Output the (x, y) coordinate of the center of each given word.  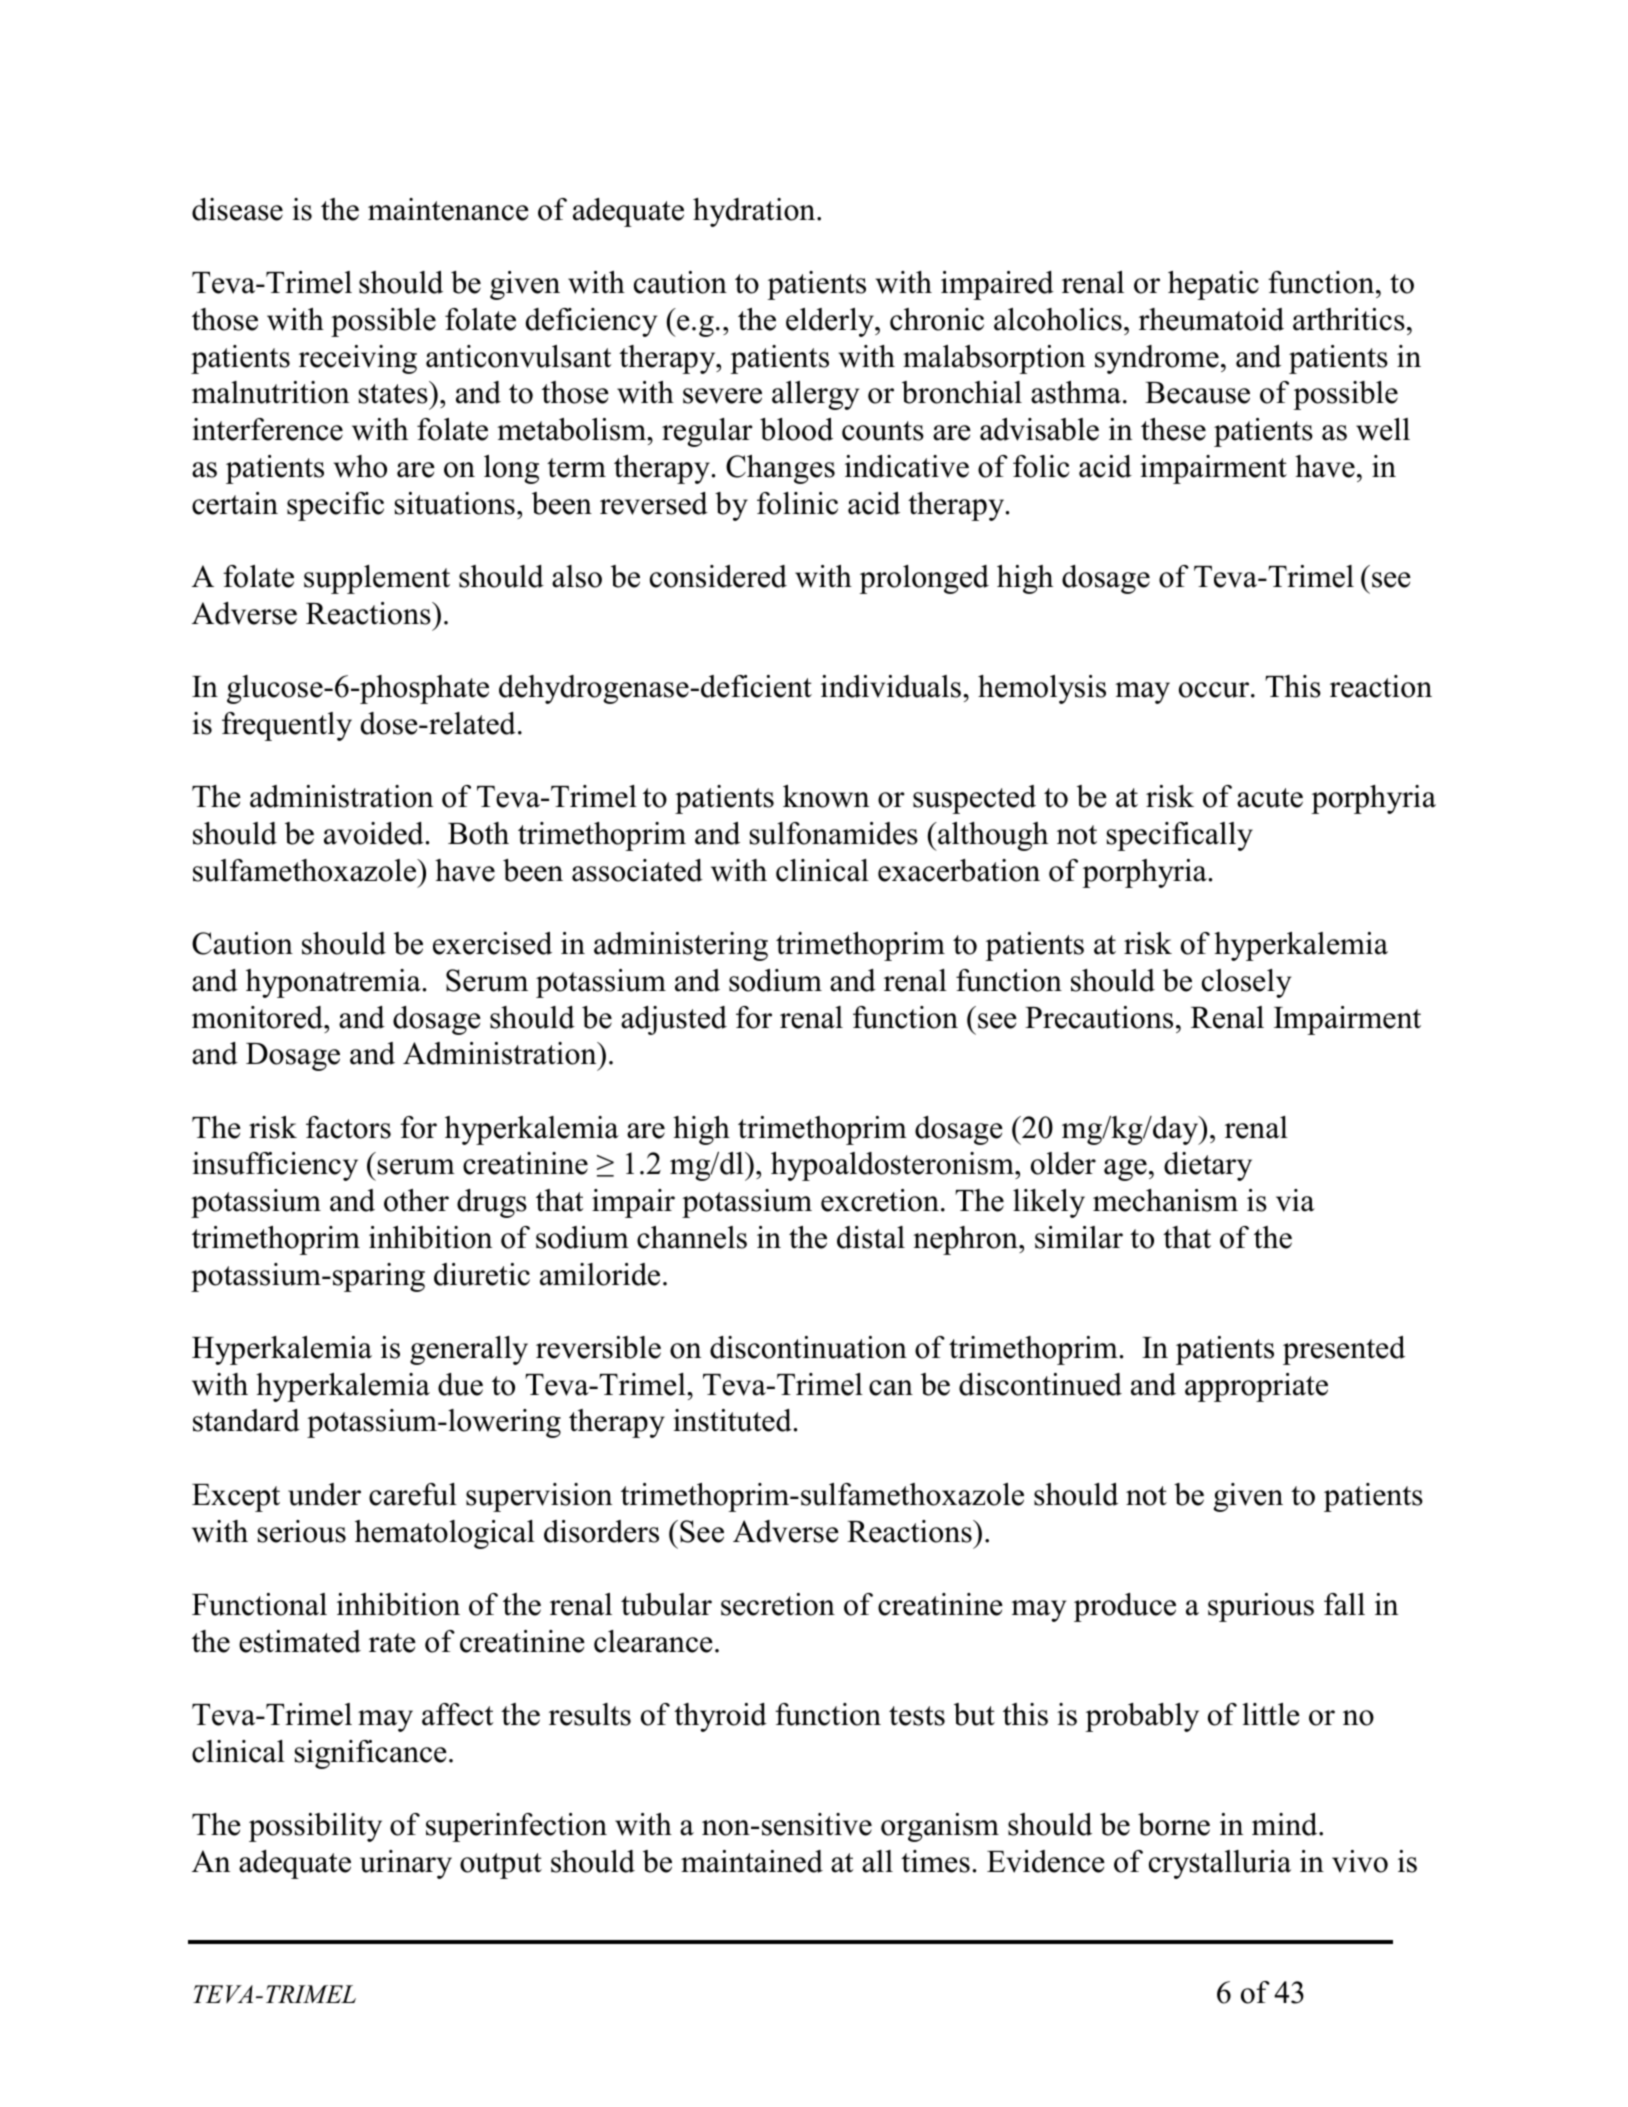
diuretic (482, 1274)
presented (1344, 1350)
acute (1270, 798)
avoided (374, 833)
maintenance (448, 209)
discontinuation (808, 1347)
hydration (755, 212)
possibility (315, 1827)
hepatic (1213, 285)
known (826, 796)
